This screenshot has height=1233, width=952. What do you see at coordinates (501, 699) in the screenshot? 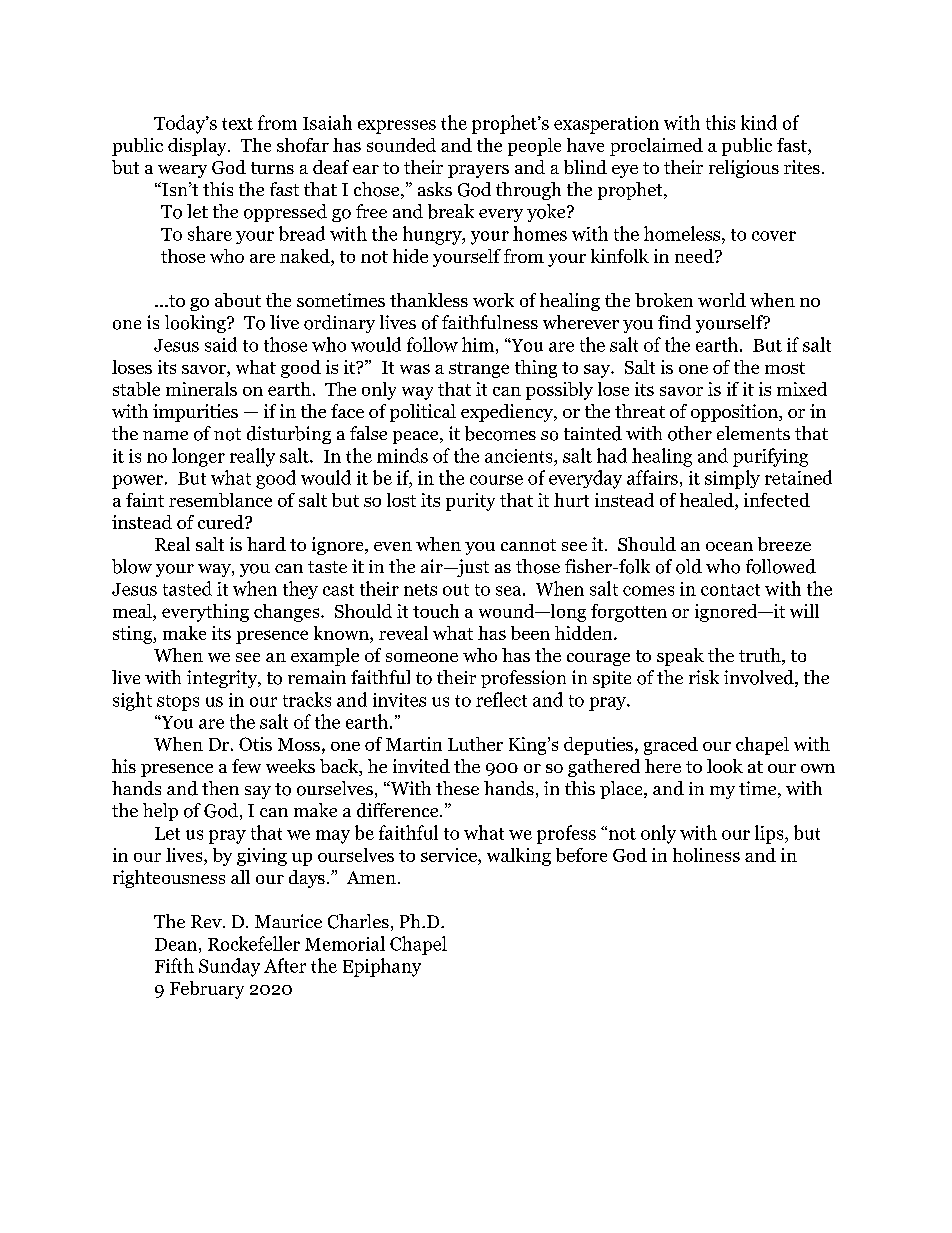
I see `reflect` at bounding box center [501, 699].
